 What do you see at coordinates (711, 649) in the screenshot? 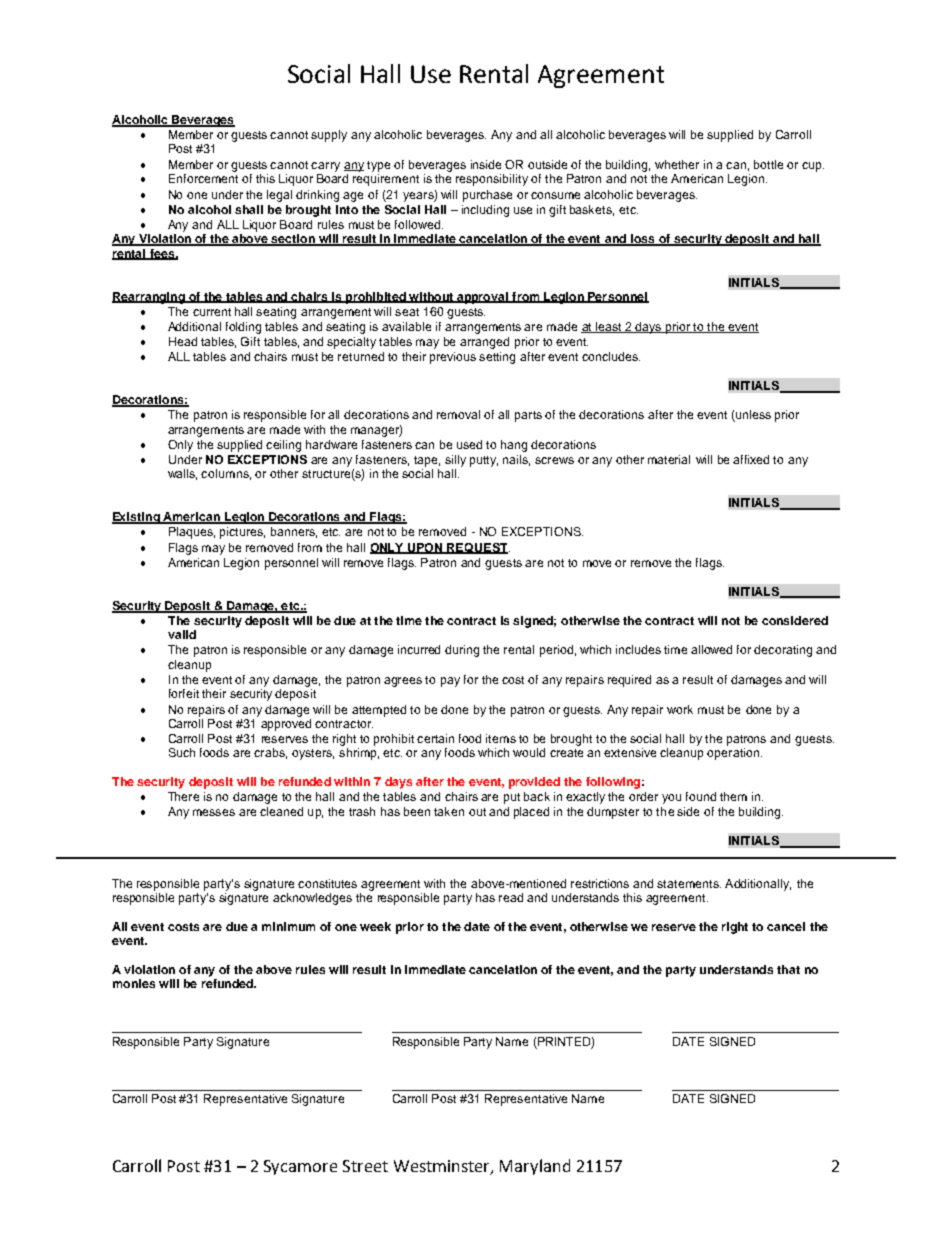
I see `allowed` at bounding box center [711, 649].
